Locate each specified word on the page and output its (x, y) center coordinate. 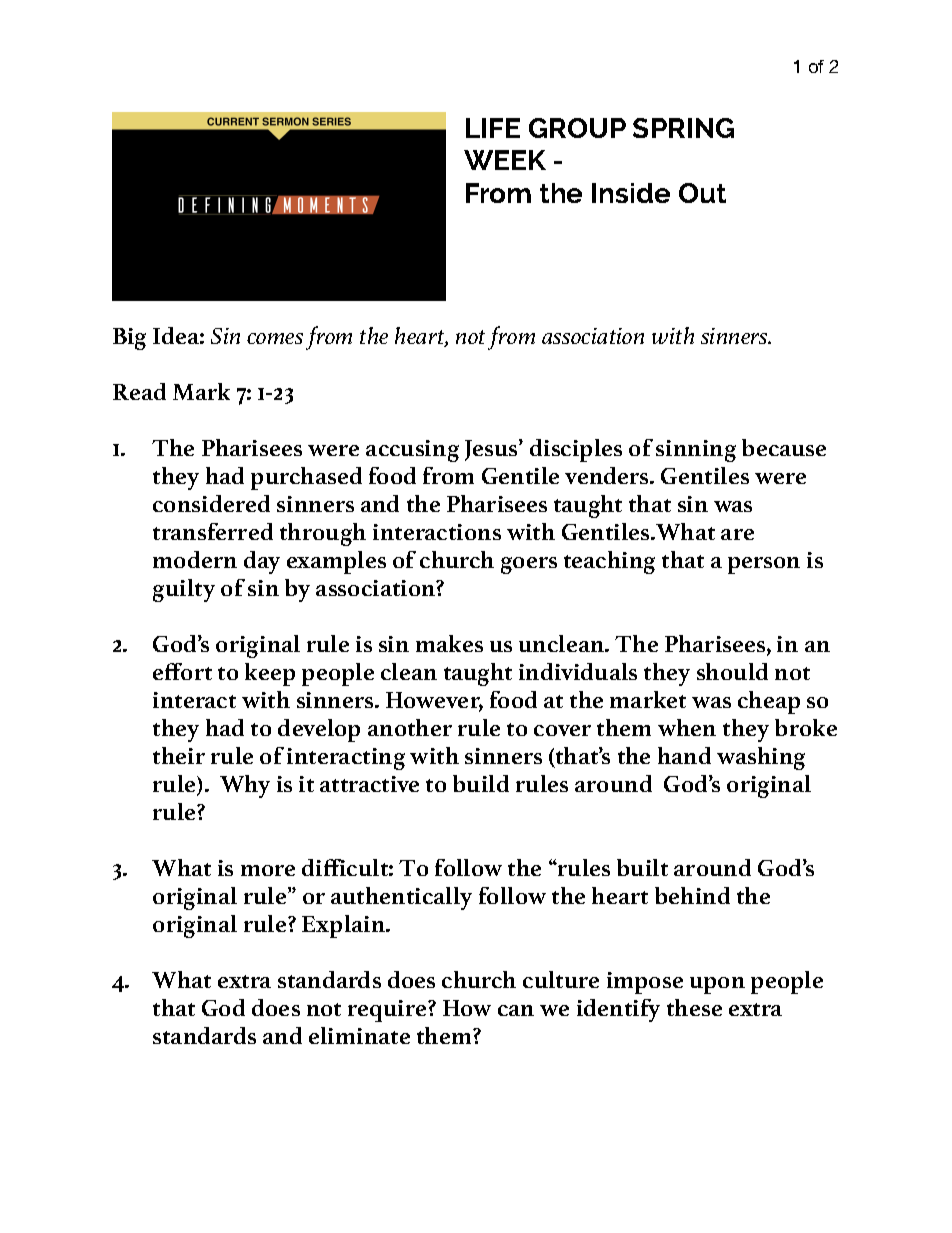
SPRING (683, 128)
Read (139, 391)
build (481, 783)
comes (275, 338)
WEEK (505, 160)
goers (529, 565)
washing (761, 758)
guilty (184, 590)
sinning (696, 451)
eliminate (359, 1035)
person (764, 565)
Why (245, 786)
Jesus (492, 450)
